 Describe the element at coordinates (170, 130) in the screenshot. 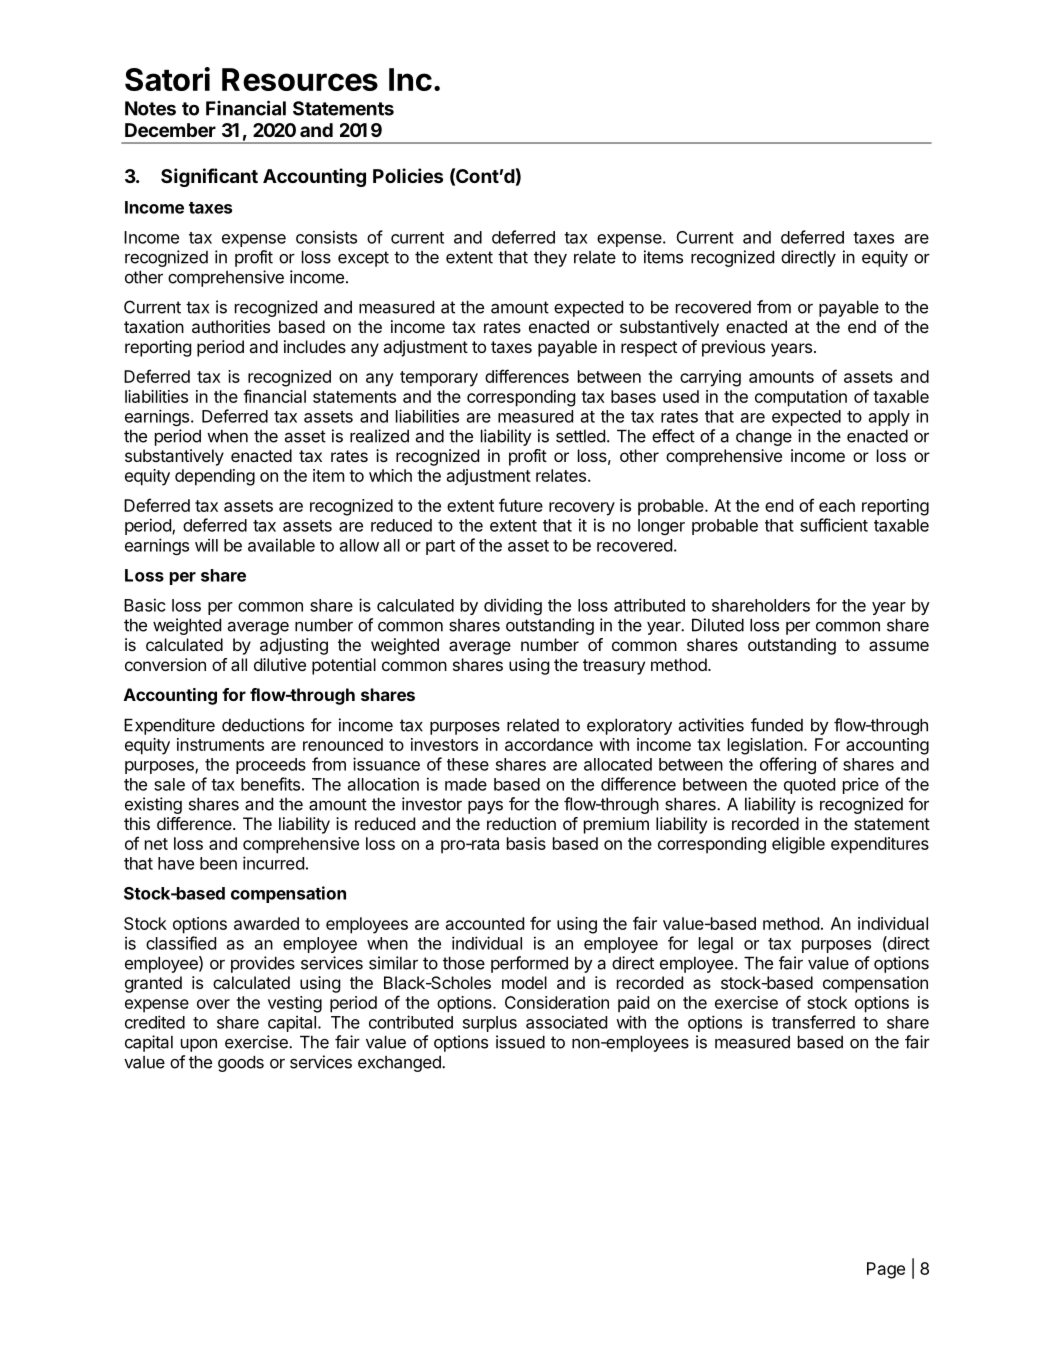

I see `December` at that location.
